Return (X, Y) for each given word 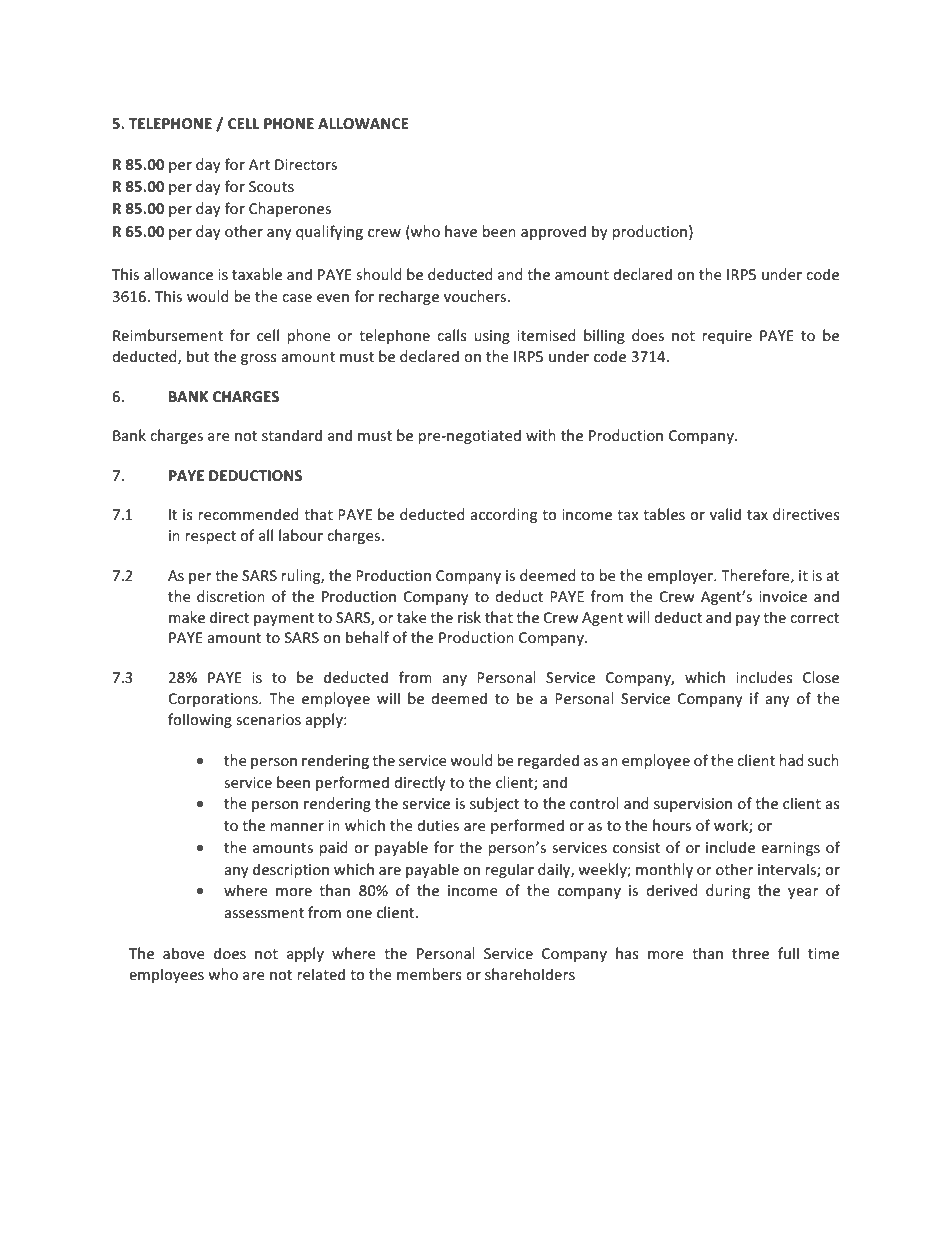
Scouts (271, 186)
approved (553, 232)
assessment (264, 913)
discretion (231, 596)
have (461, 231)
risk (469, 617)
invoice (783, 596)
